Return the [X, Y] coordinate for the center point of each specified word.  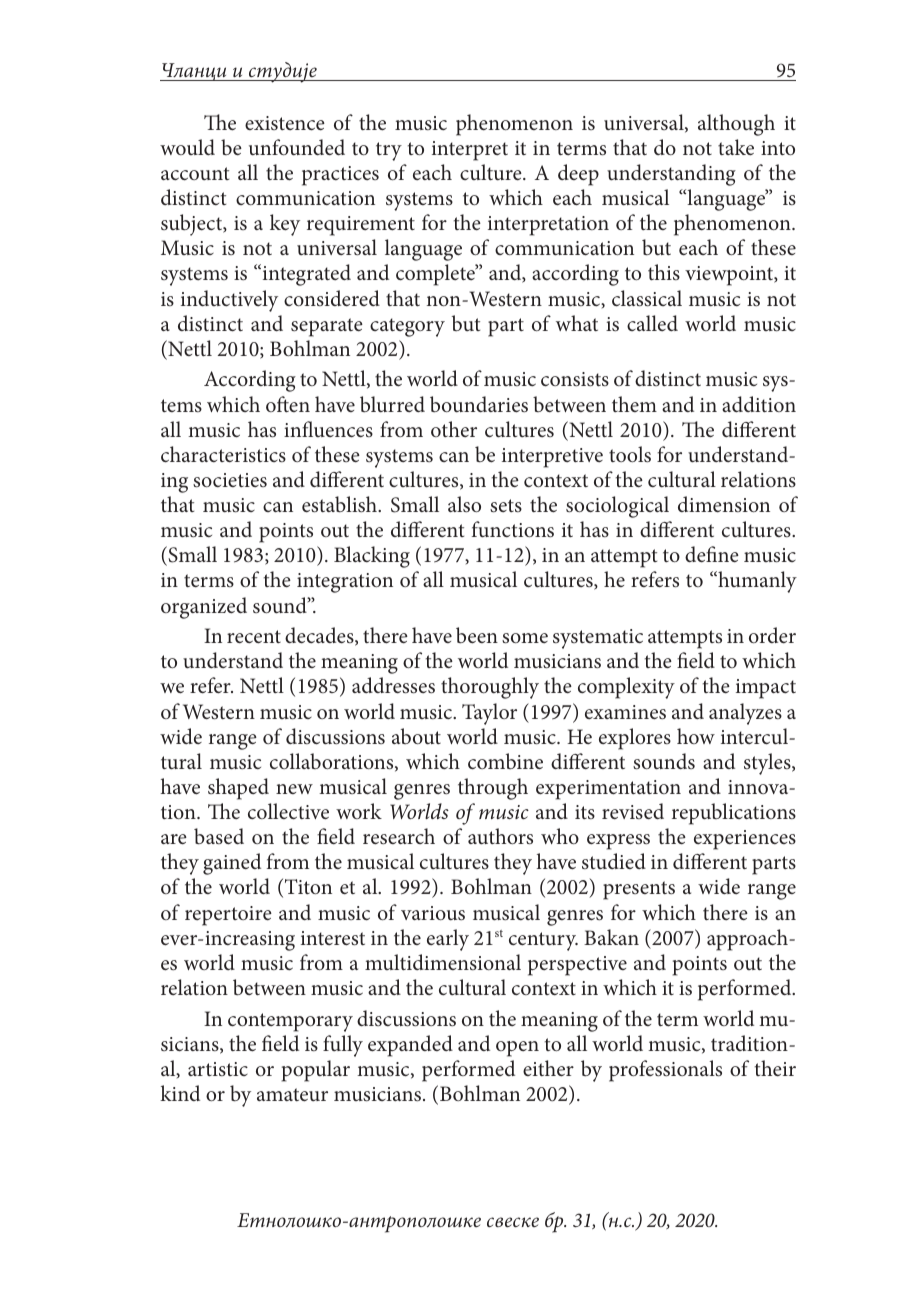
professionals [665, 1071]
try [389, 151]
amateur [292, 1095]
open [517, 1049]
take [736, 147]
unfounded [297, 147]
